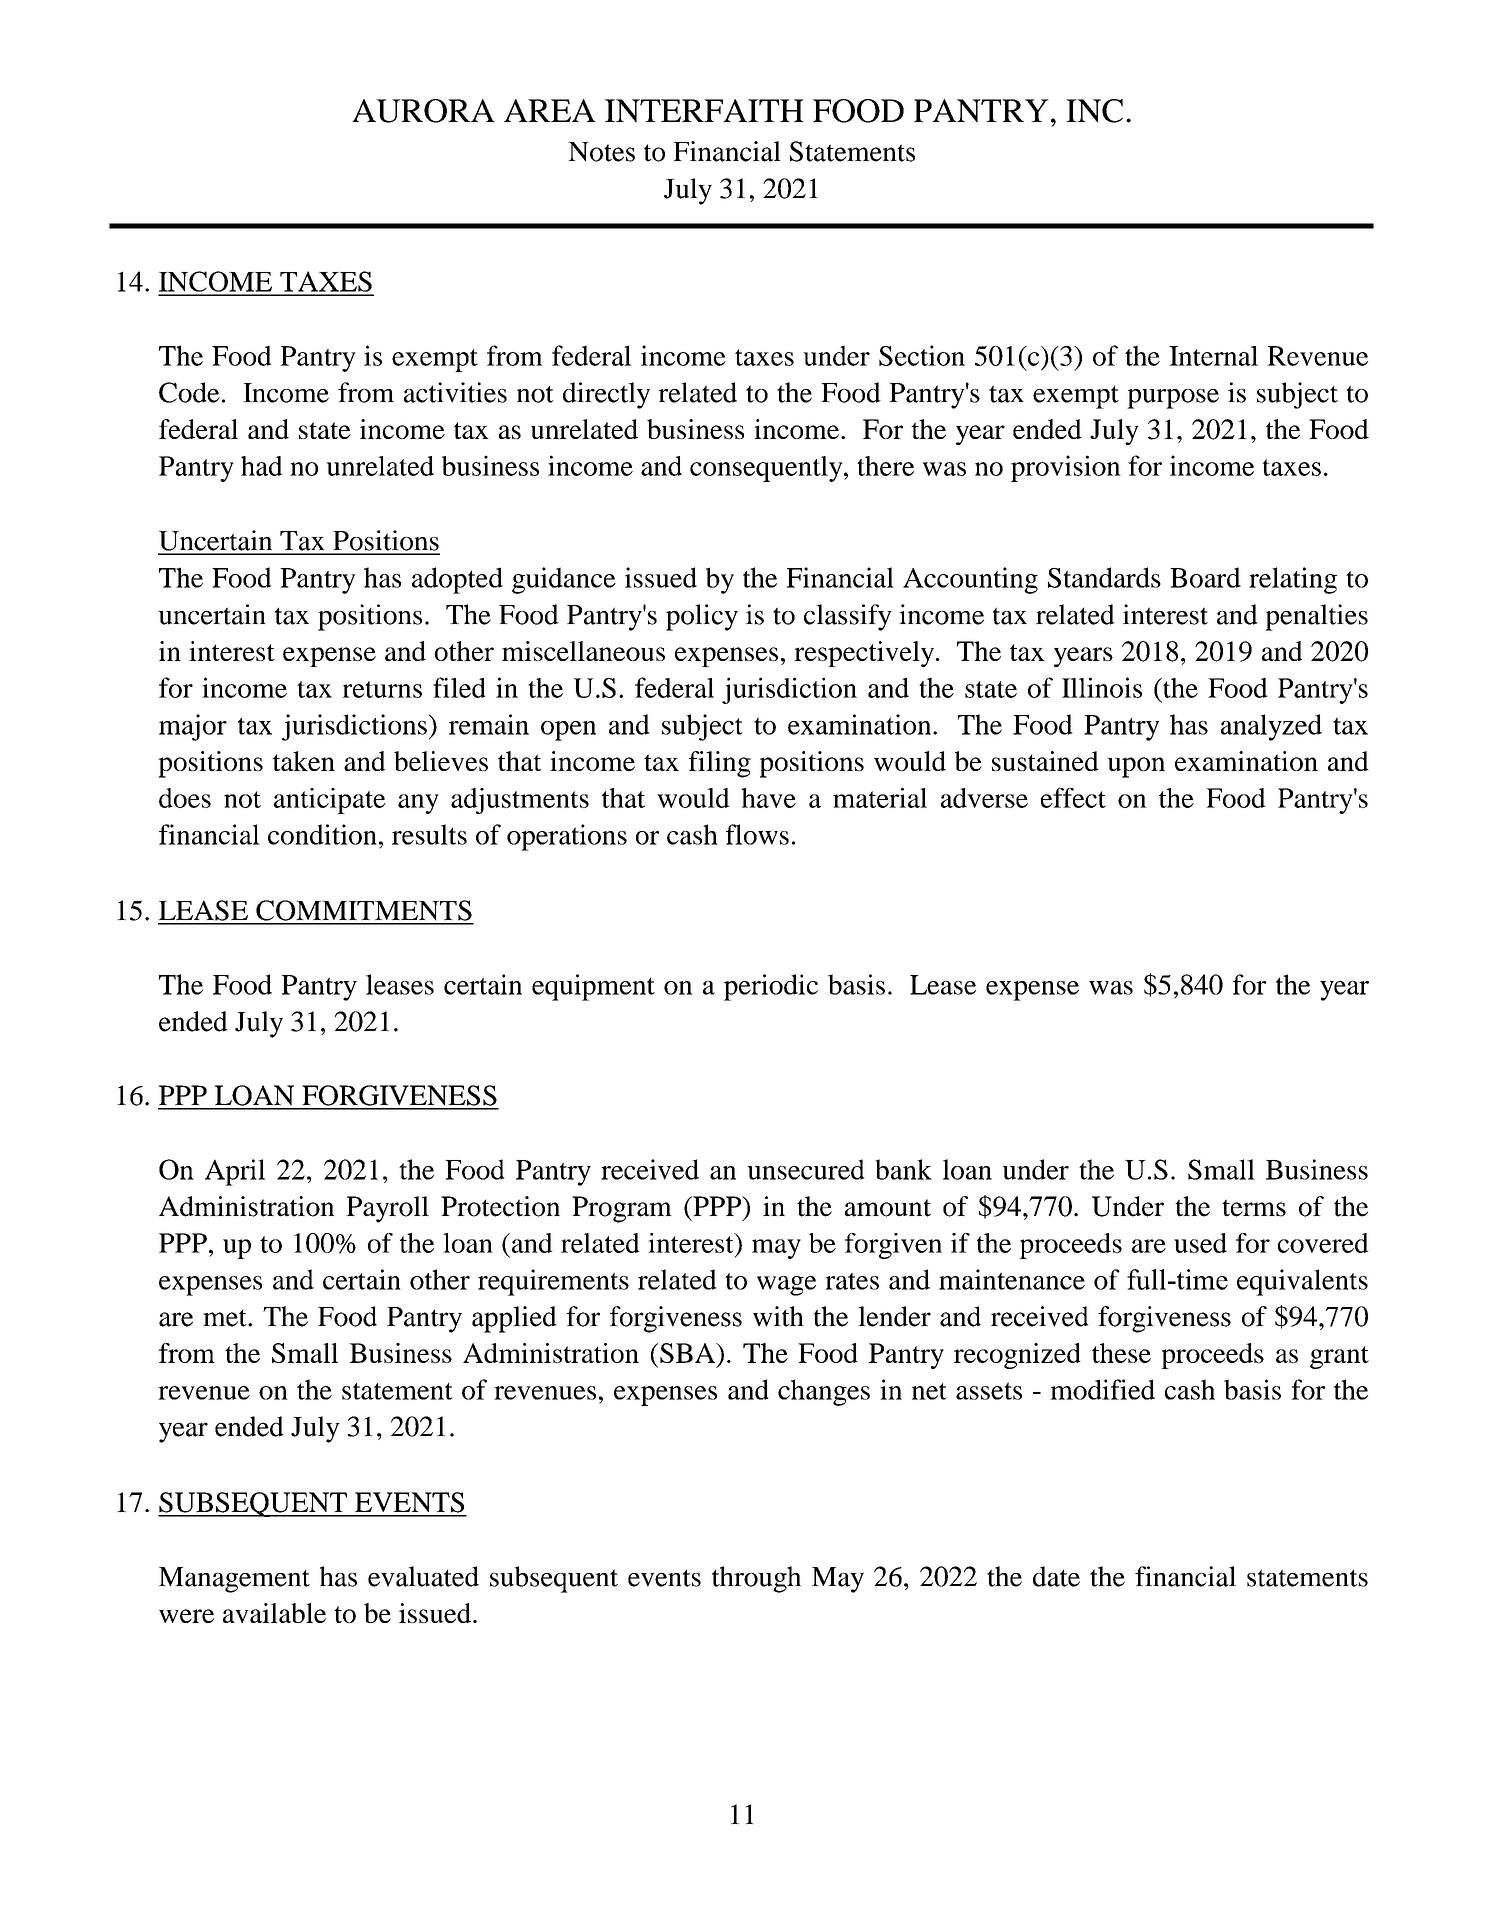 Image resolution: width=1485 pixels, height=1922 pixels. What do you see at coordinates (1136, 767) in the document?
I see `upon` at bounding box center [1136, 767].
